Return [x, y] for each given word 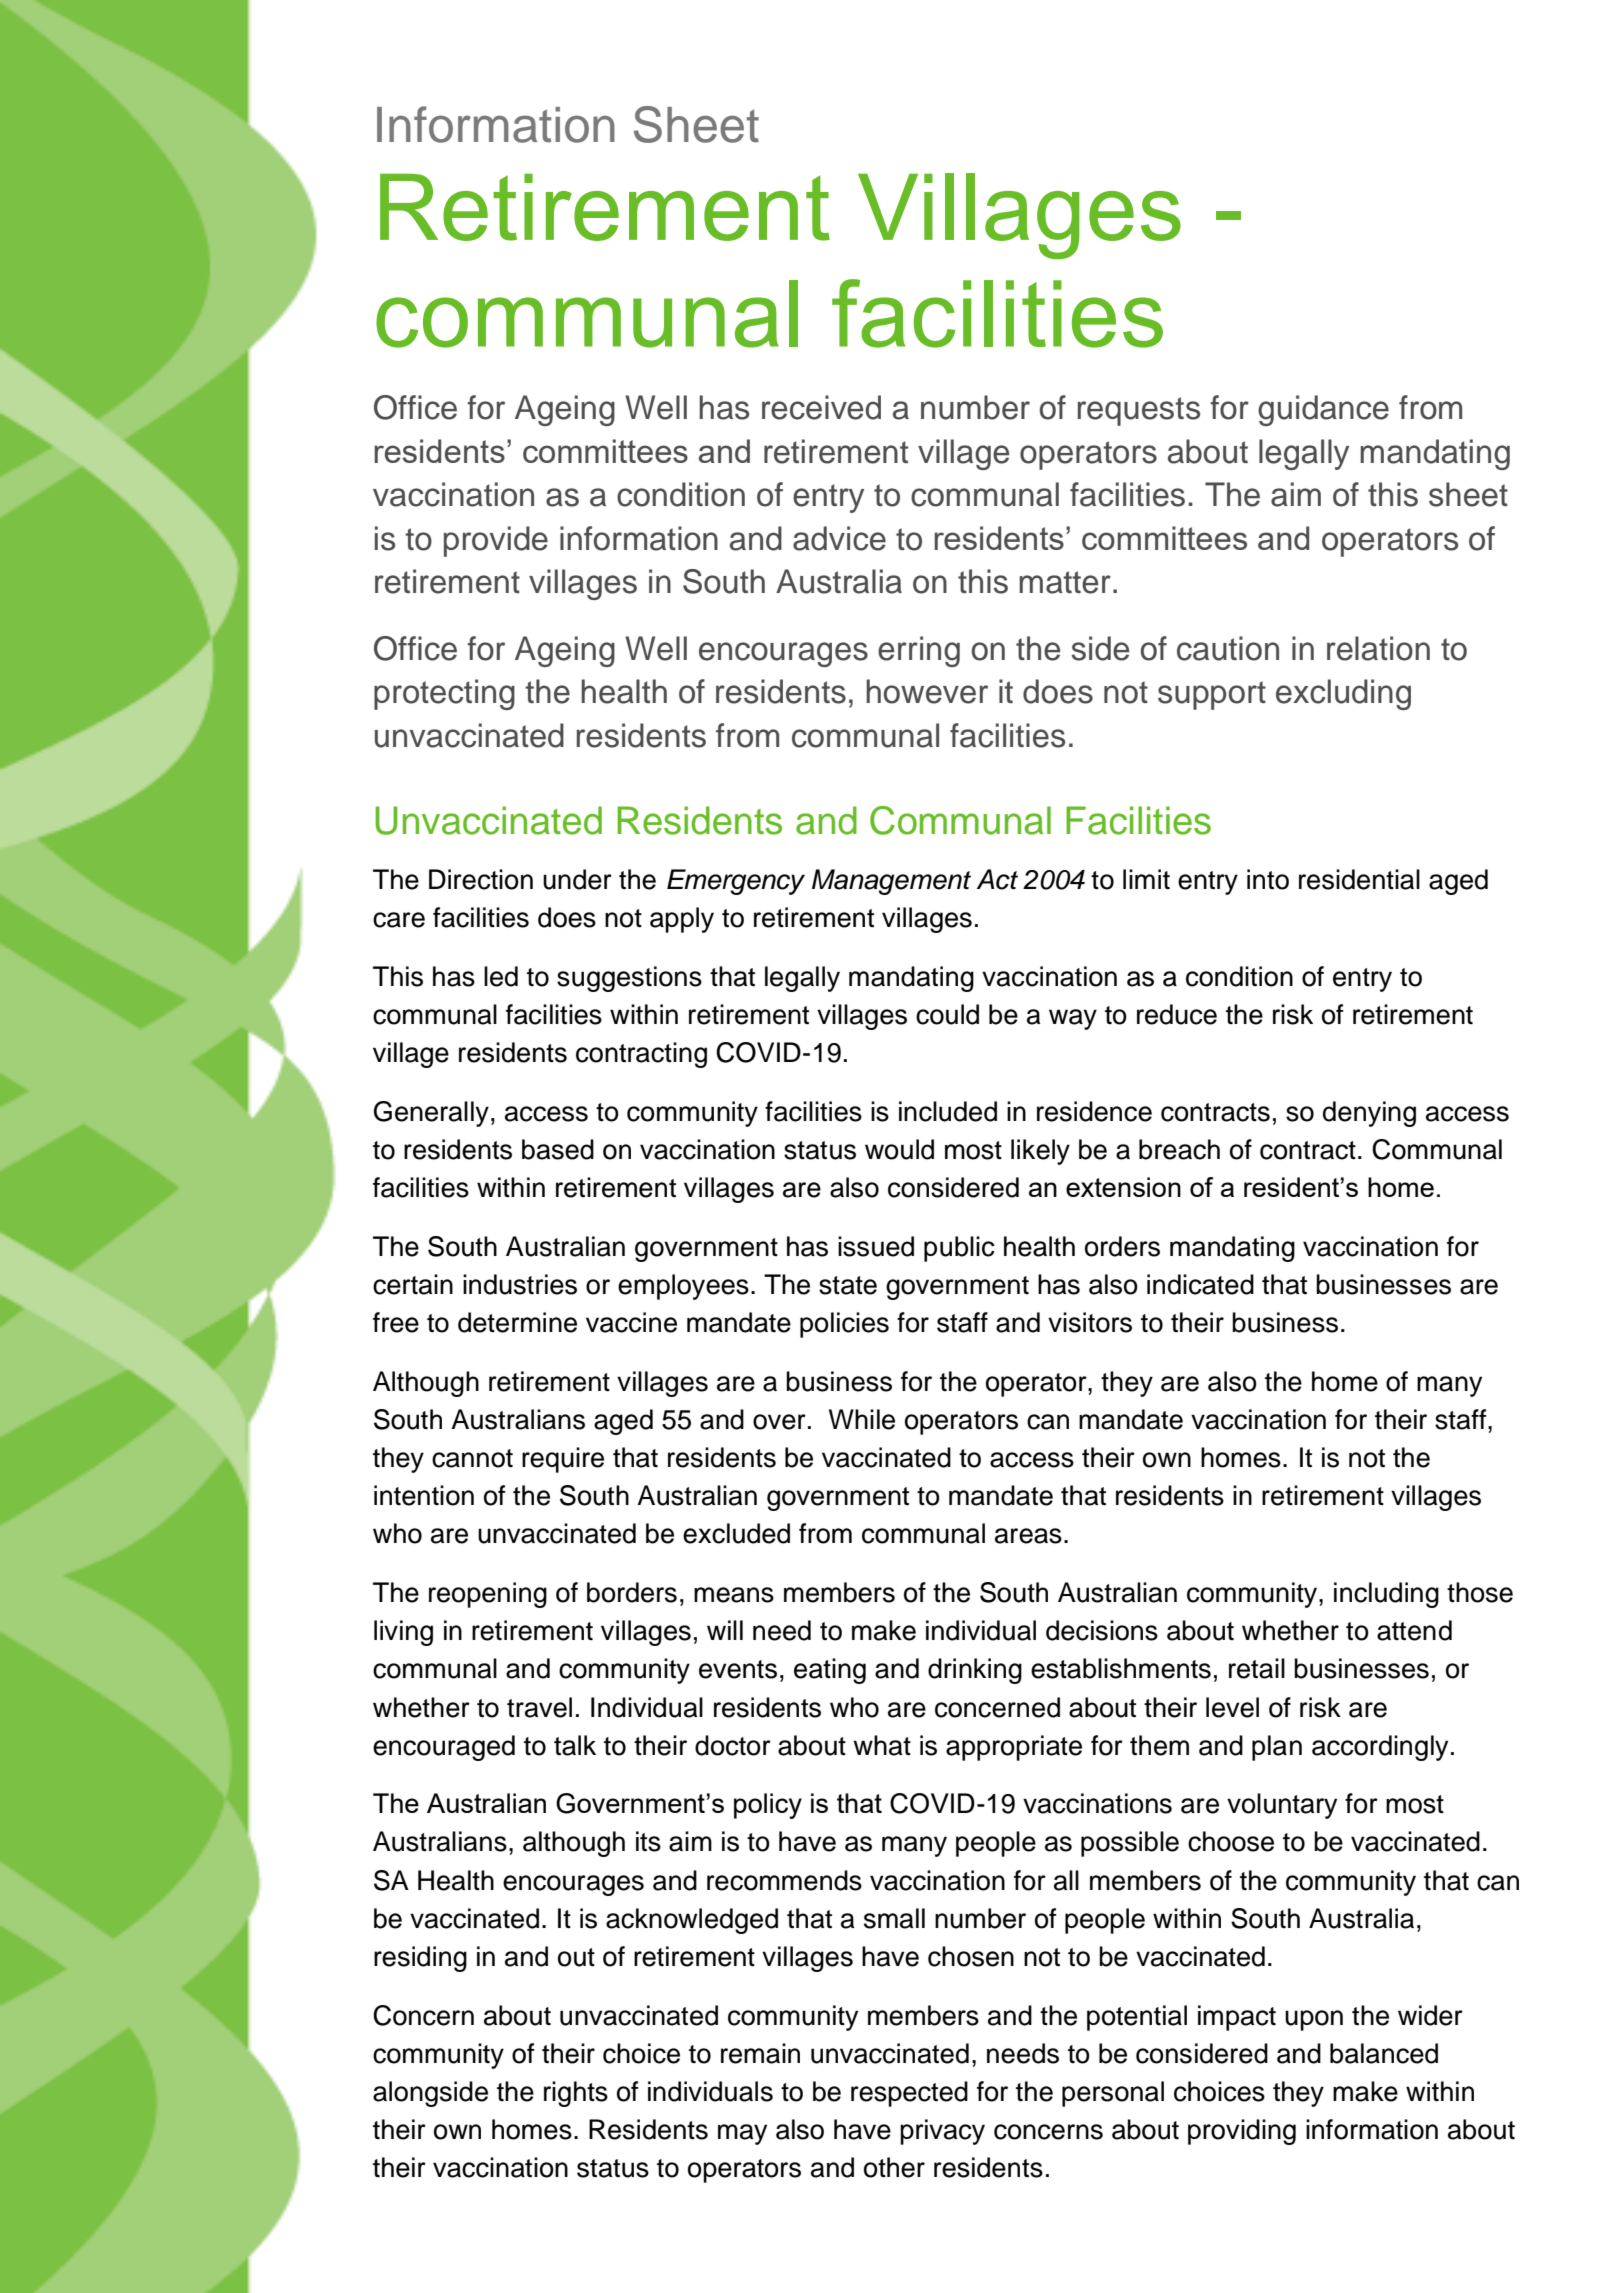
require [563, 1460]
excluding [1343, 694]
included [948, 1111]
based [558, 1149]
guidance [1323, 410]
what [882, 1745]
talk [575, 1745]
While [862, 1419]
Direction [481, 879]
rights [576, 2094]
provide [496, 541]
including [1386, 1595]
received [821, 407]
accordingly [1380, 1748]
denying [1369, 1114]
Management [891, 882]
